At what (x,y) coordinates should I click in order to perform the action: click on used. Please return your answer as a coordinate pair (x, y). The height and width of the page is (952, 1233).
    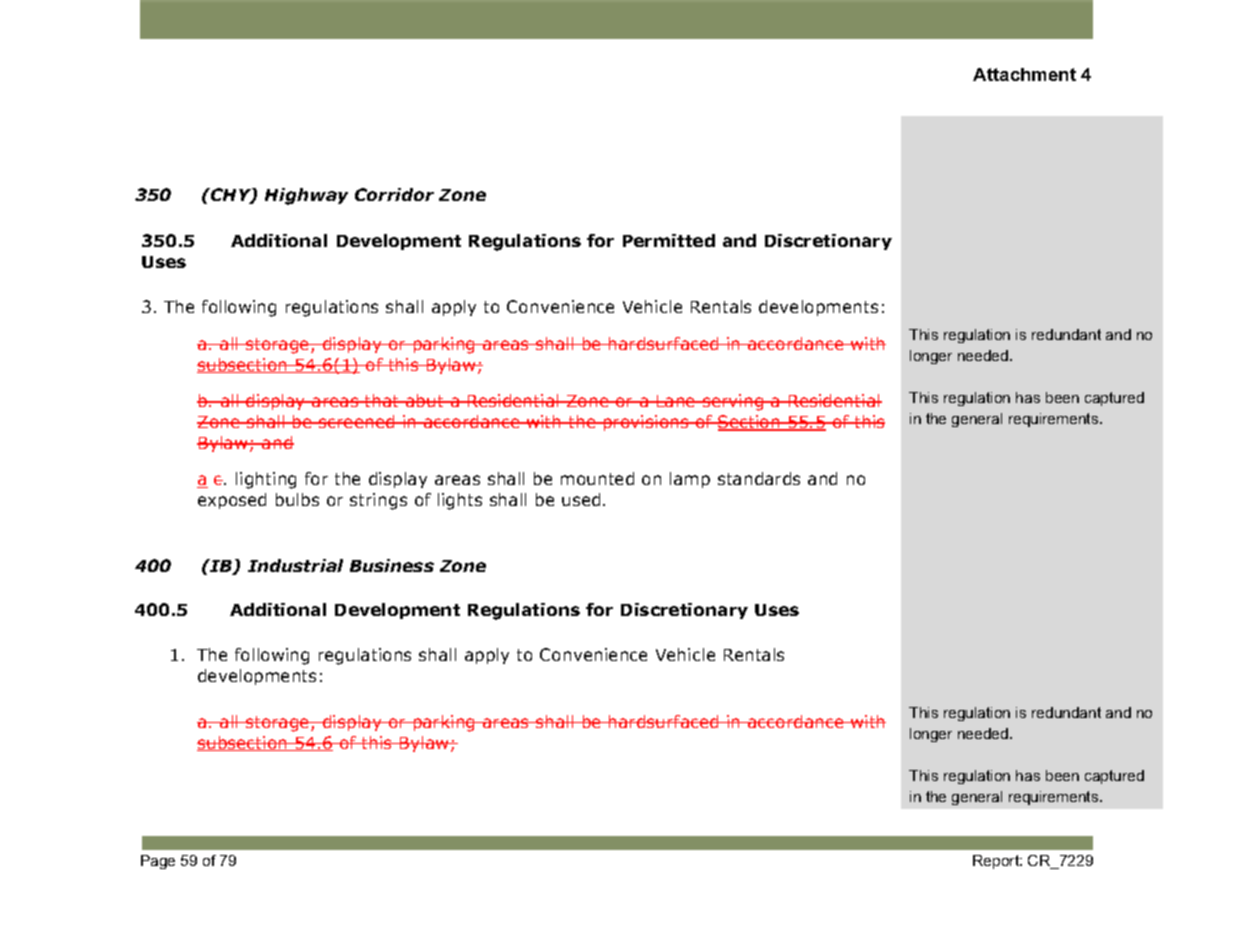
    Looking at the image, I should click on (581, 499).
